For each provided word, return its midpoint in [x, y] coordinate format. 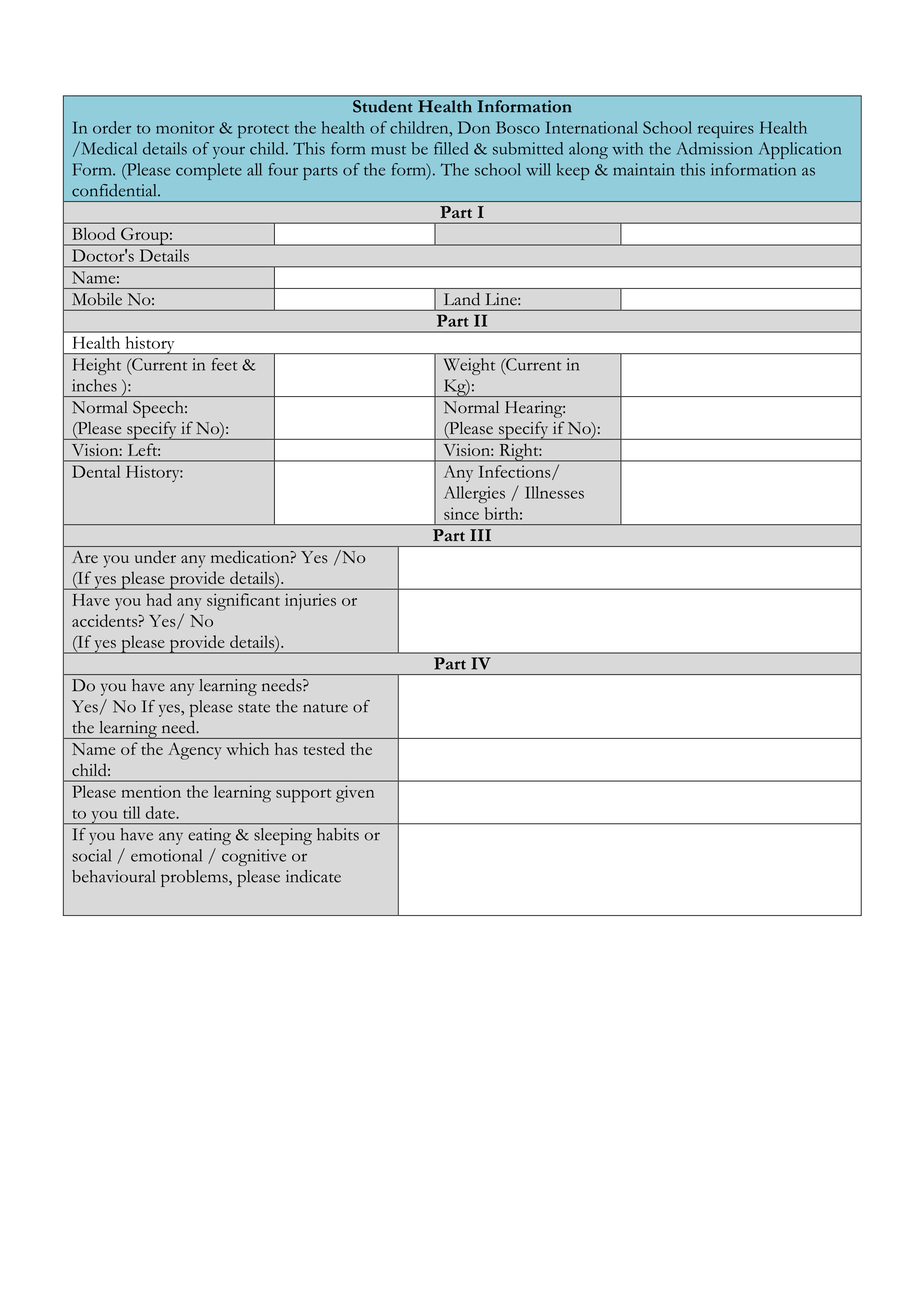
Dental [96, 471]
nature [325, 708]
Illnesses [554, 492]
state [254, 708]
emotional [166, 855]
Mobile [97, 299]
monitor [185, 127]
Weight [469, 366]
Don [474, 127]
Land [462, 299]
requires [726, 129]
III [480, 535]
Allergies [474, 494]
